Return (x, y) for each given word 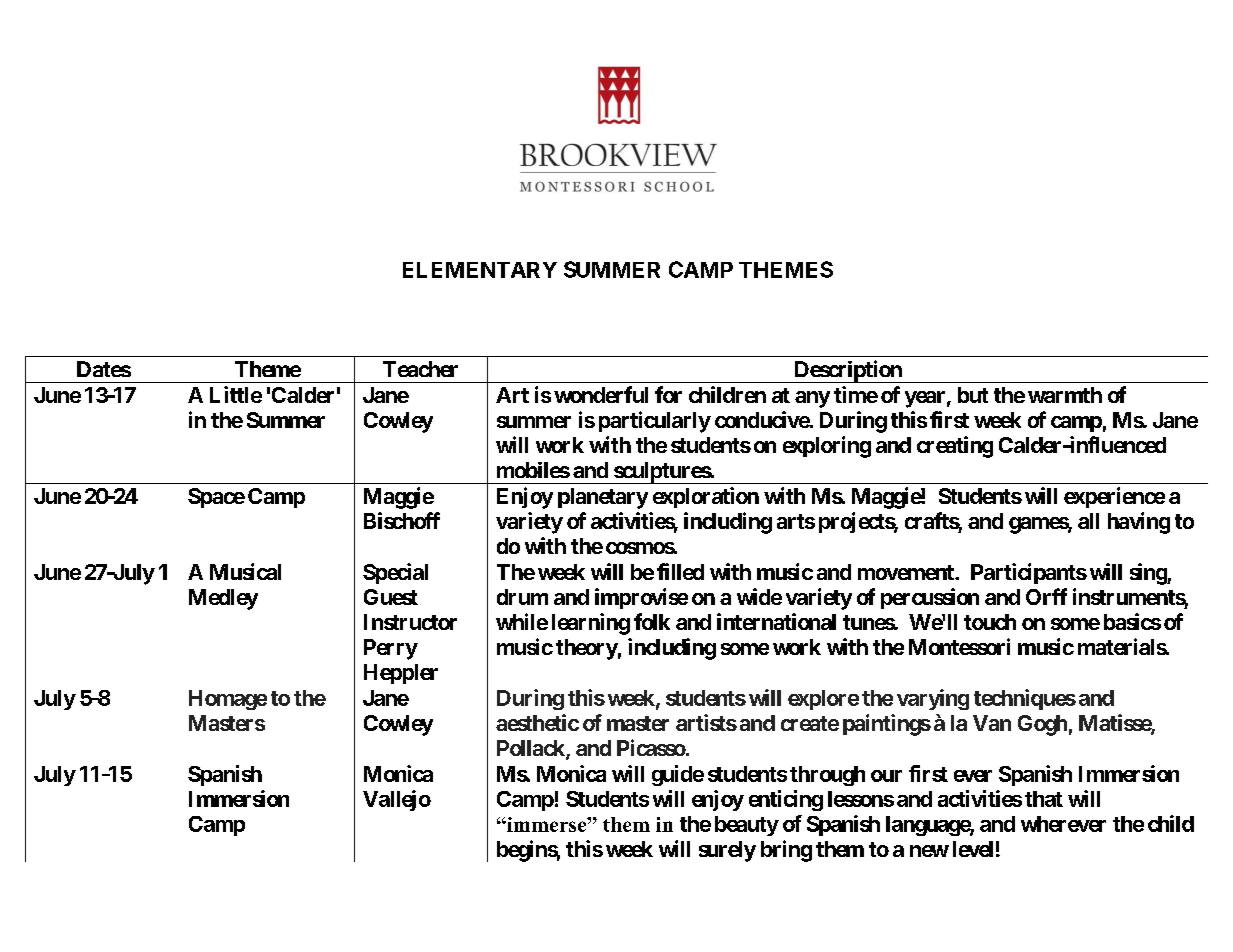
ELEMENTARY (480, 270)
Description (848, 371)
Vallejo (397, 800)
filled (680, 571)
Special (395, 573)
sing (1149, 574)
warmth (1065, 395)
